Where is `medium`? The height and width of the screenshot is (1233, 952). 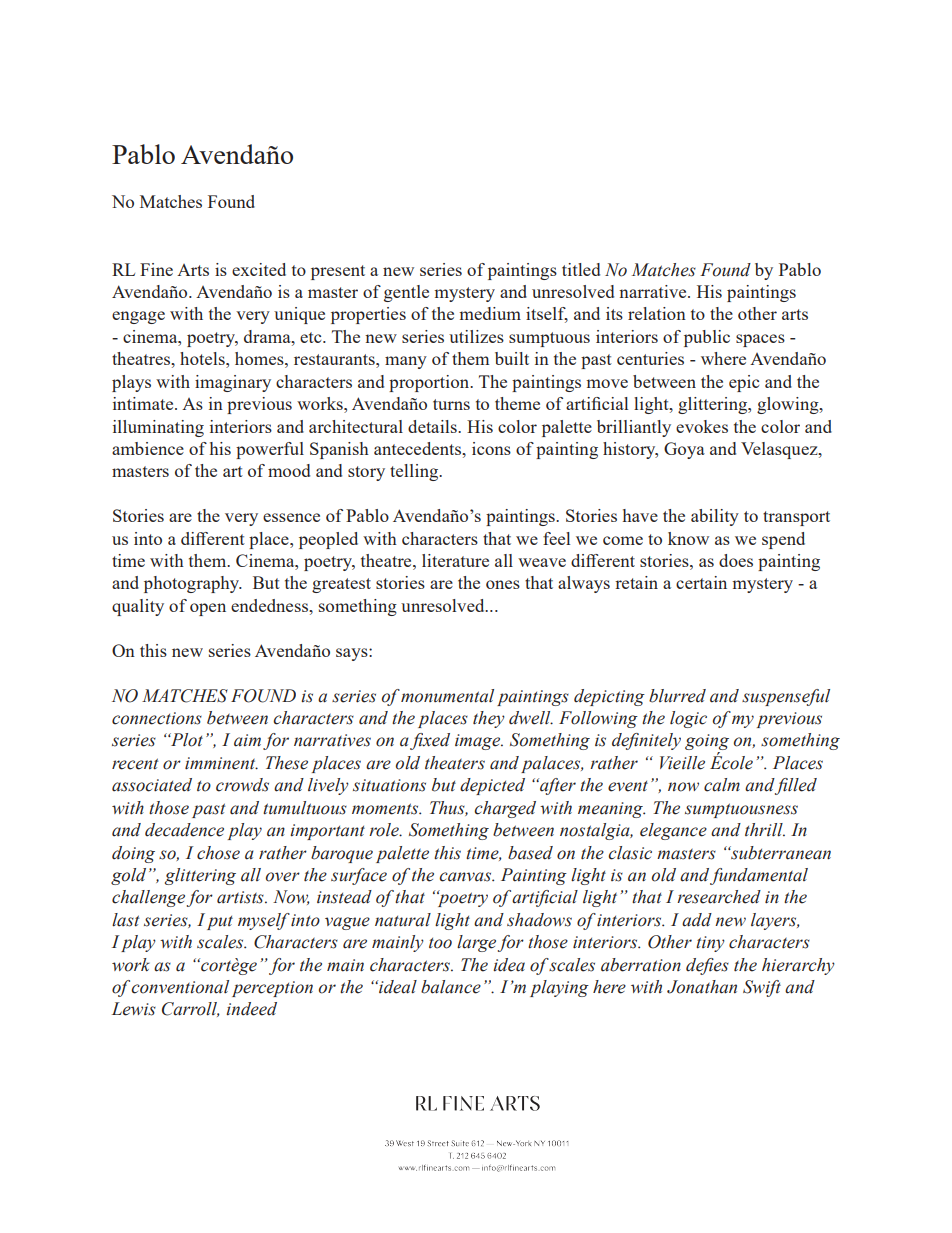
medium is located at coordinates (490, 313).
